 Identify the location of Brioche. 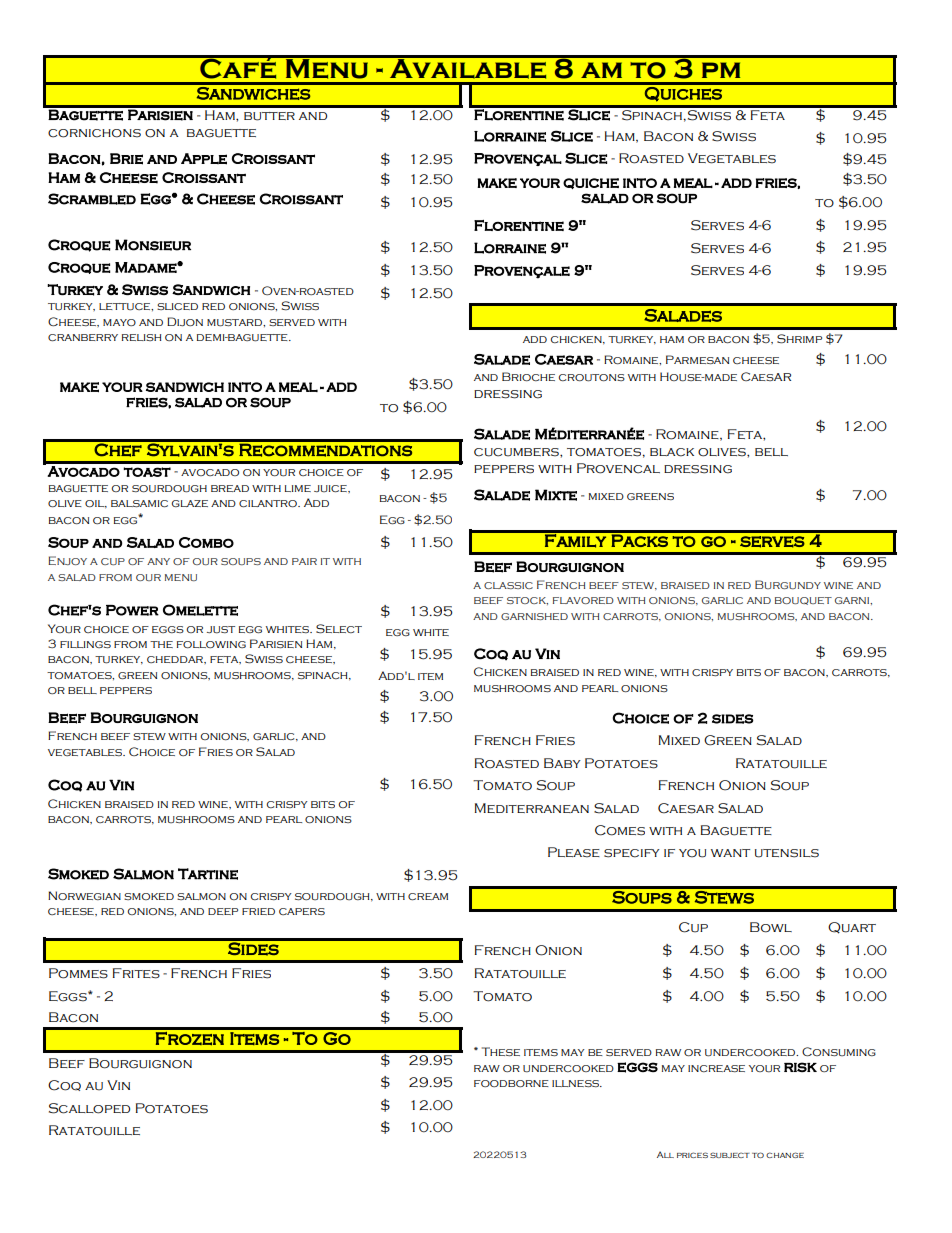
(528, 376).
